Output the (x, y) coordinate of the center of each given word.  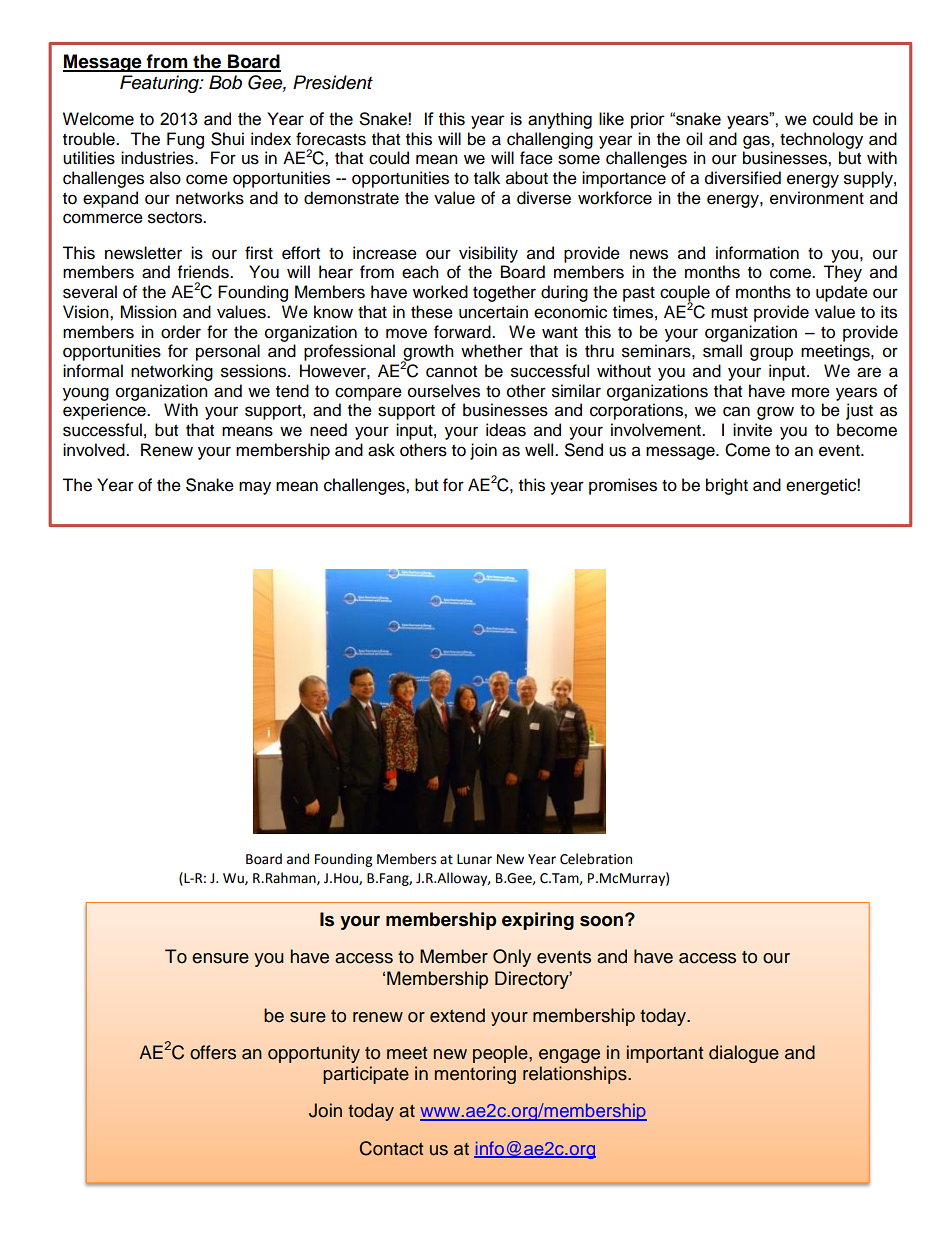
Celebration (596, 859)
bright (727, 486)
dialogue (744, 1054)
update (842, 293)
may (255, 488)
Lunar (474, 859)
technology (821, 140)
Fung (185, 140)
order (181, 332)
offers (213, 1052)
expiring (538, 921)
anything (560, 120)
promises (623, 486)
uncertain (493, 312)
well (540, 450)
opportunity (314, 1054)
